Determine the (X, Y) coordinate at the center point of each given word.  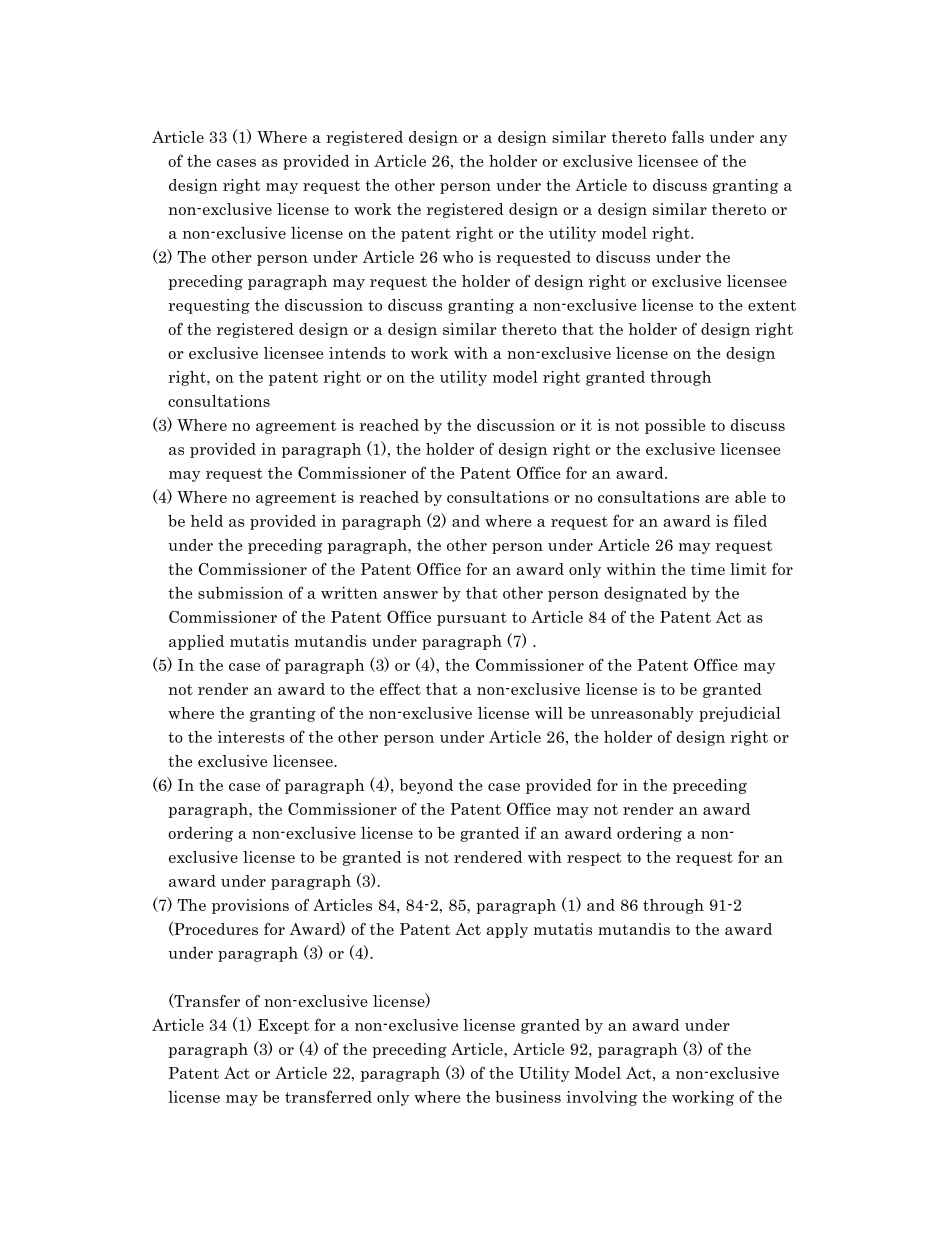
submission (240, 593)
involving (601, 1098)
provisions (250, 906)
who (458, 257)
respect (594, 859)
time (708, 569)
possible (675, 426)
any (773, 140)
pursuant (472, 619)
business (528, 1097)
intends (357, 353)
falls (688, 137)
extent (772, 305)
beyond (426, 786)
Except (283, 1026)
